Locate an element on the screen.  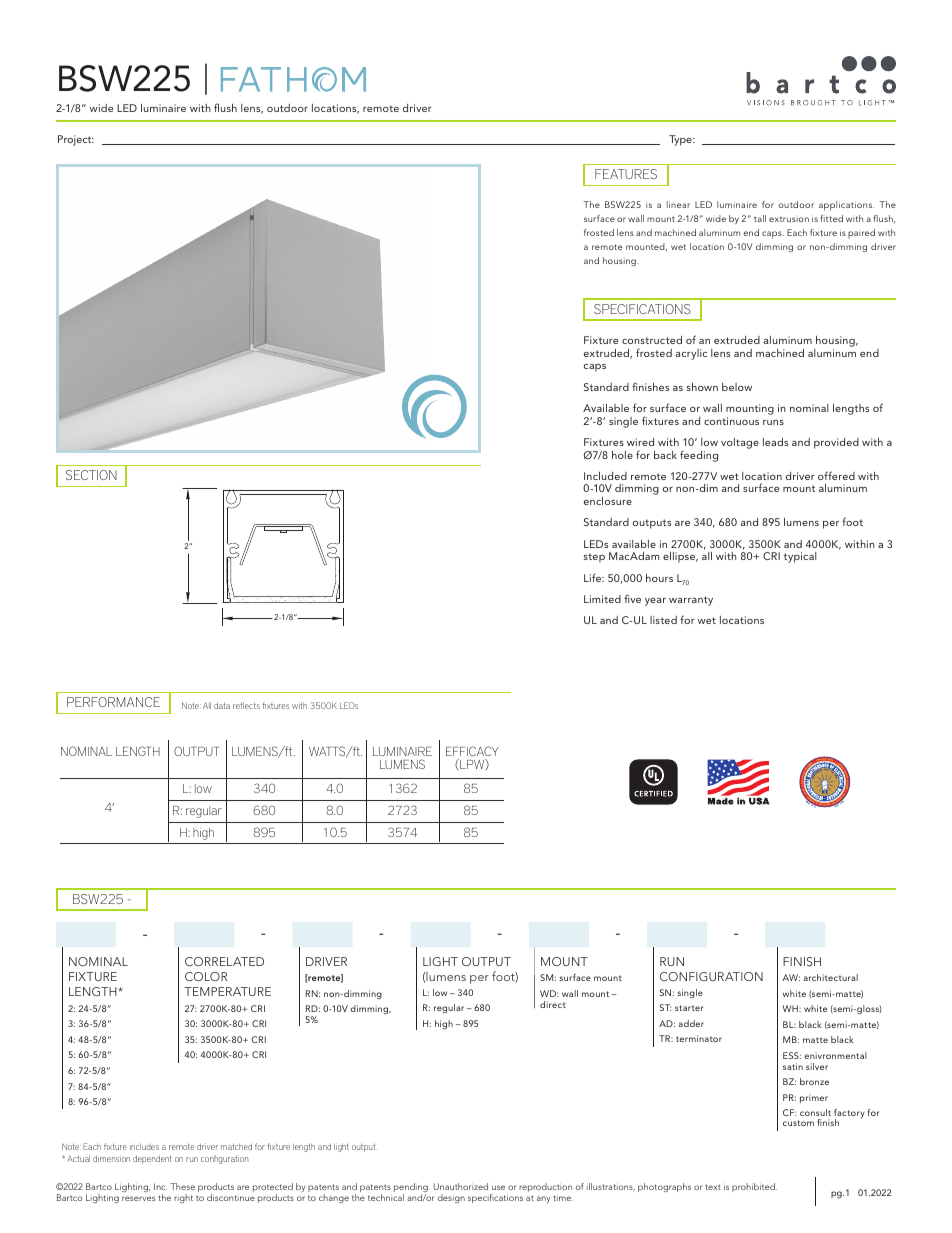
dependent is located at coordinates (152, 1159).
